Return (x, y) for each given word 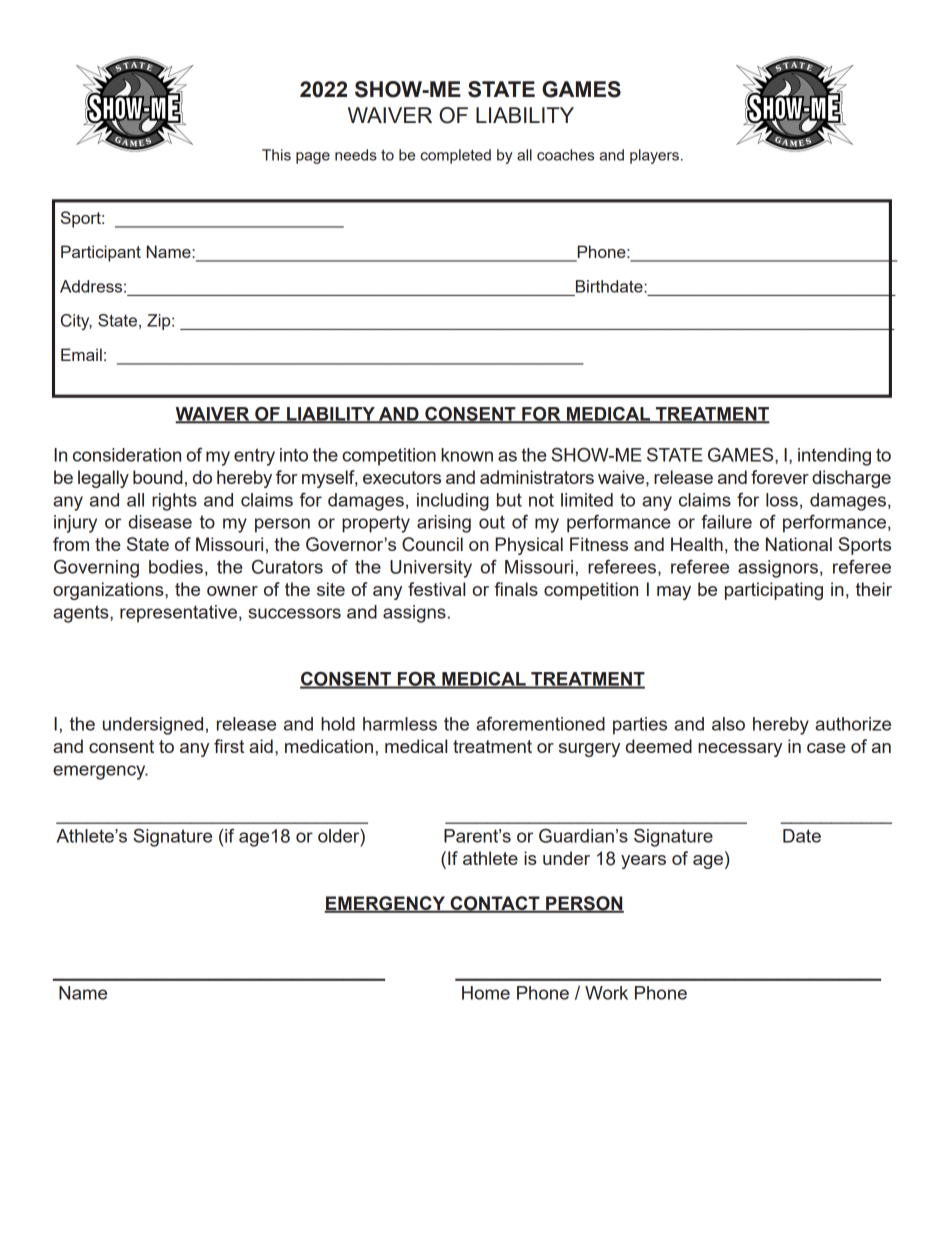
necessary (740, 750)
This (276, 155)
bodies (176, 567)
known (467, 455)
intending (834, 457)
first (229, 746)
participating (774, 591)
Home (486, 993)
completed (455, 156)
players (654, 156)
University (431, 569)
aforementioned (540, 723)
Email (81, 354)
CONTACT (495, 904)
